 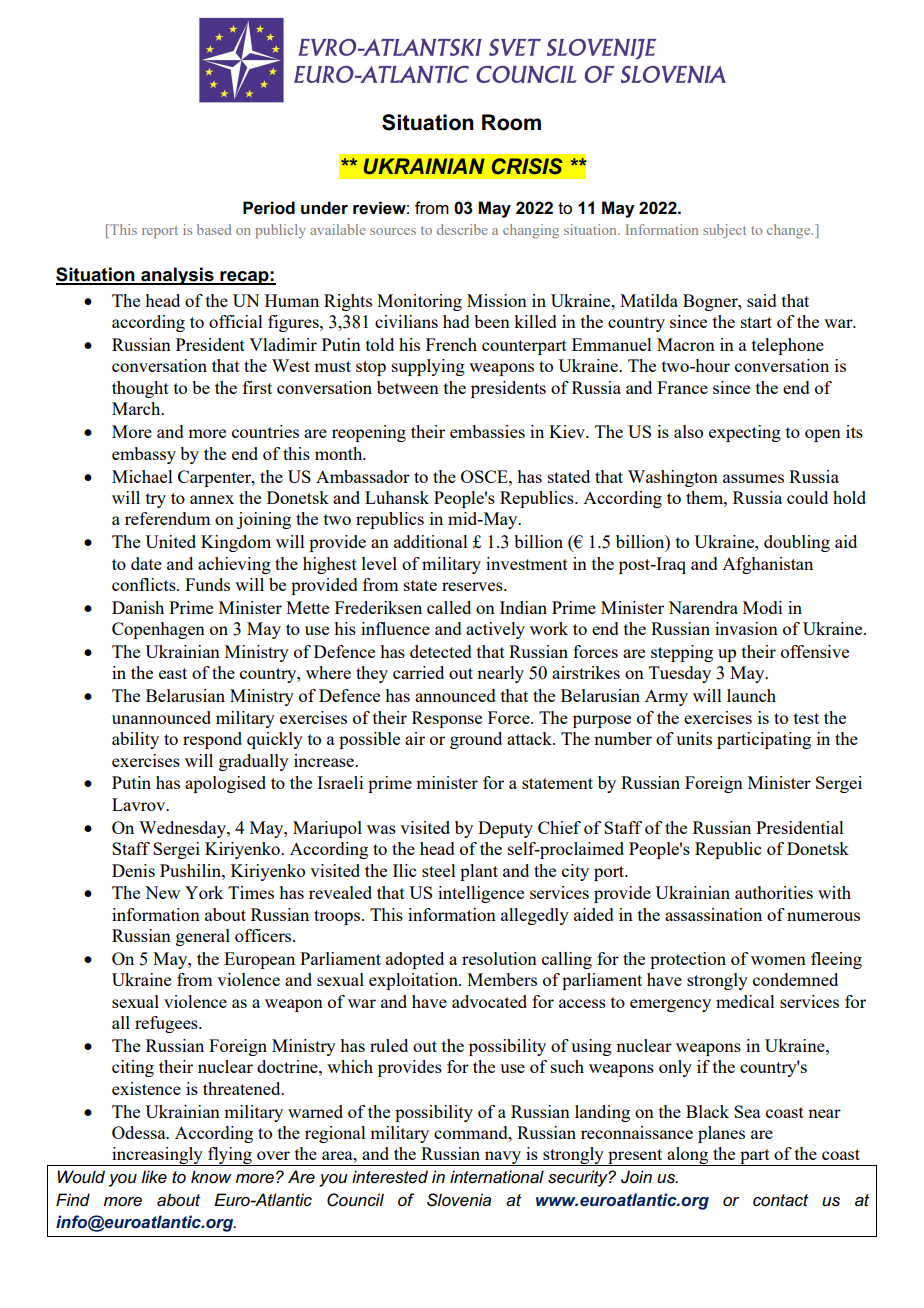 I want to click on CRISIS, so click(x=527, y=166).
